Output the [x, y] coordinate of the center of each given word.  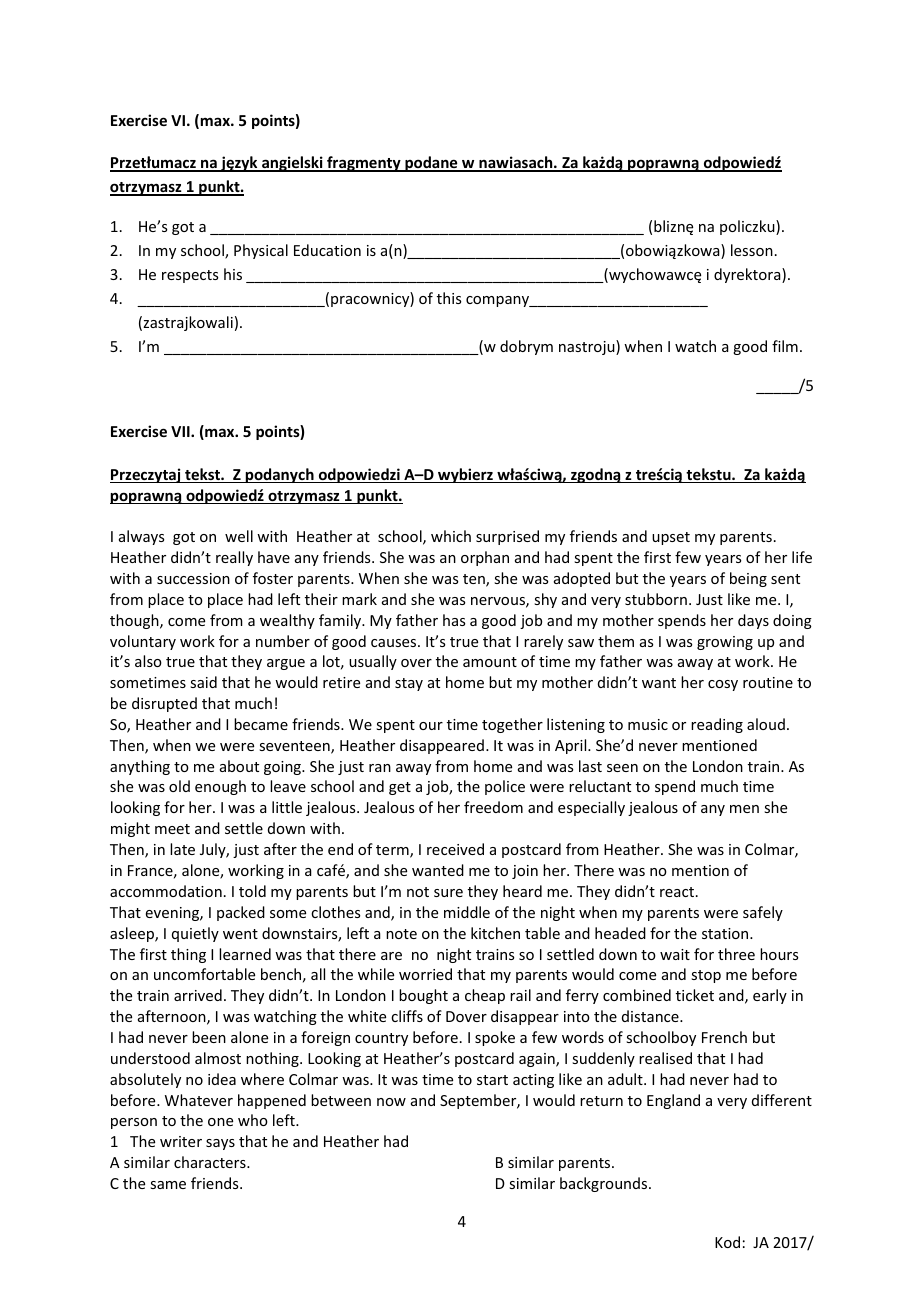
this [449, 298]
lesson [752, 250]
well [239, 536]
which [451, 536]
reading [717, 725]
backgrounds [605, 1184]
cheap [485, 996]
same [168, 1185]
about [239, 766]
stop [706, 976]
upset [671, 538]
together [512, 725]
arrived [198, 995]
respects [190, 276]
